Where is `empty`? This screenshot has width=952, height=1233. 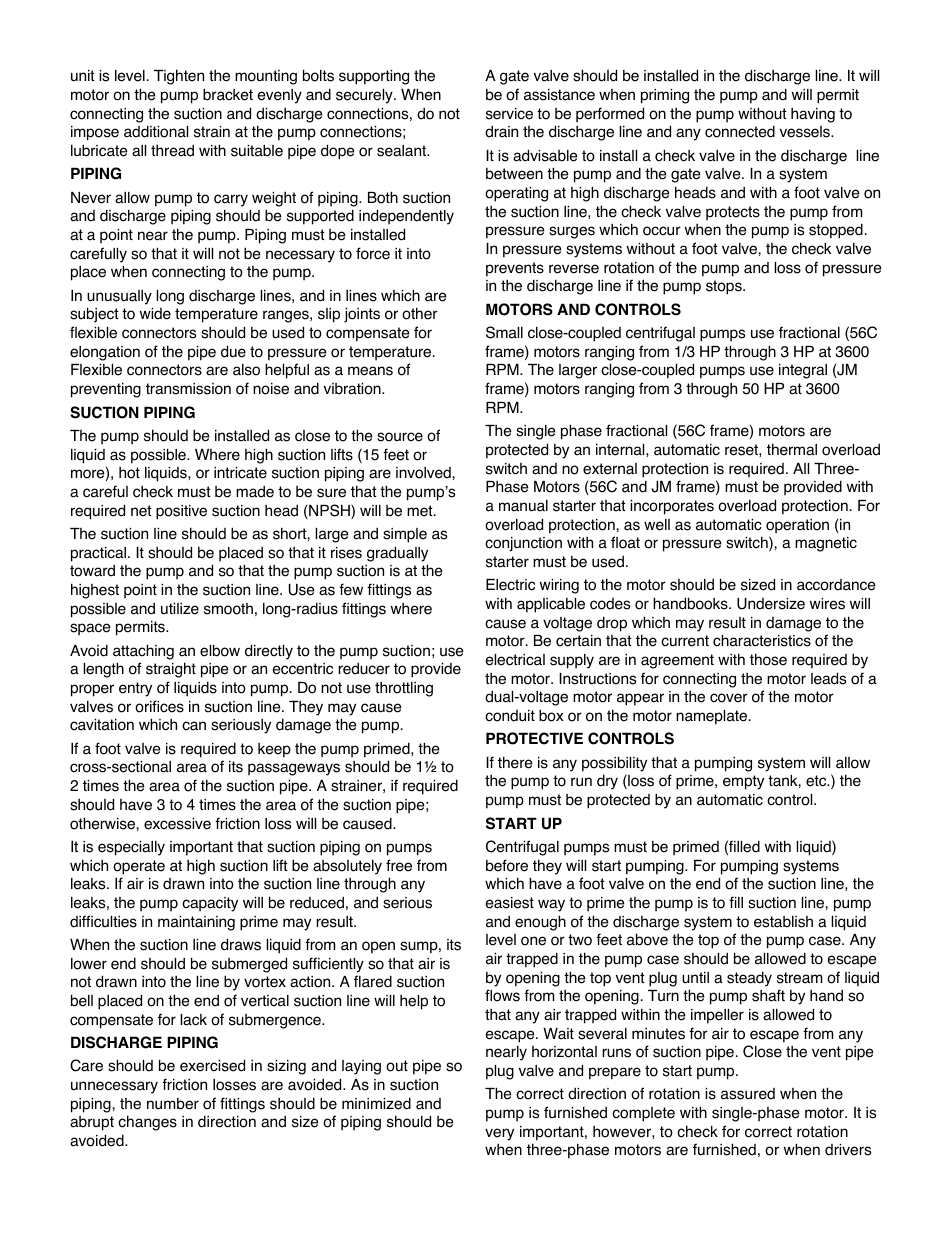 empty is located at coordinates (743, 782).
